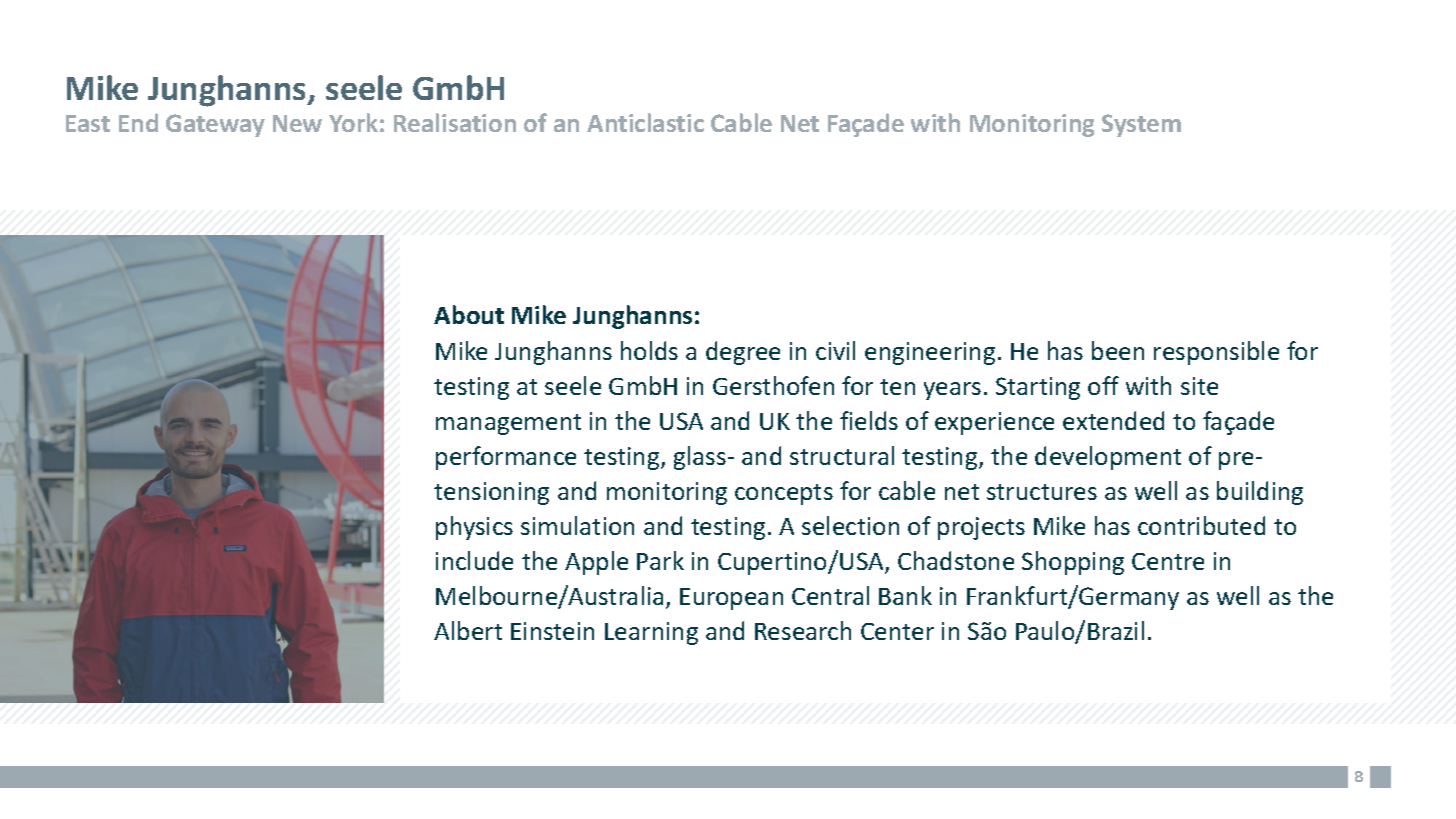  What do you see at coordinates (455, 122) in the screenshot?
I see `Realisation` at bounding box center [455, 122].
